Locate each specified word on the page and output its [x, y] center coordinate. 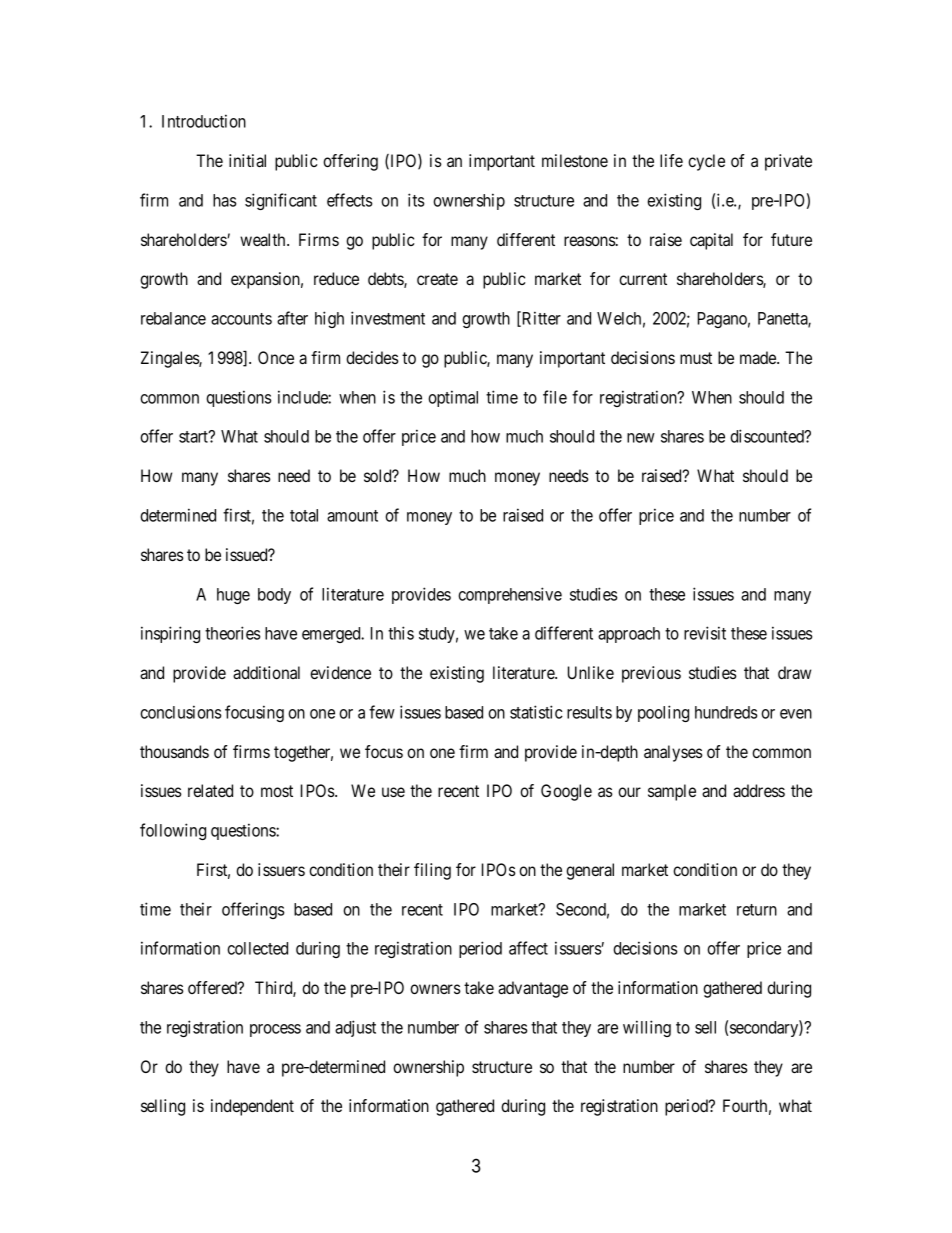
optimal [453, 398]
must [696, 358]
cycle [706, 162]
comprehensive [510, 595]
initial [247, 160]
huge [233, 596]
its [416, 200]
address [759, 790]
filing [432, 871]
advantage [533, 989]
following [173, 831]
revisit [705, 633]
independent [252, 1107]
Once [276, 357]
